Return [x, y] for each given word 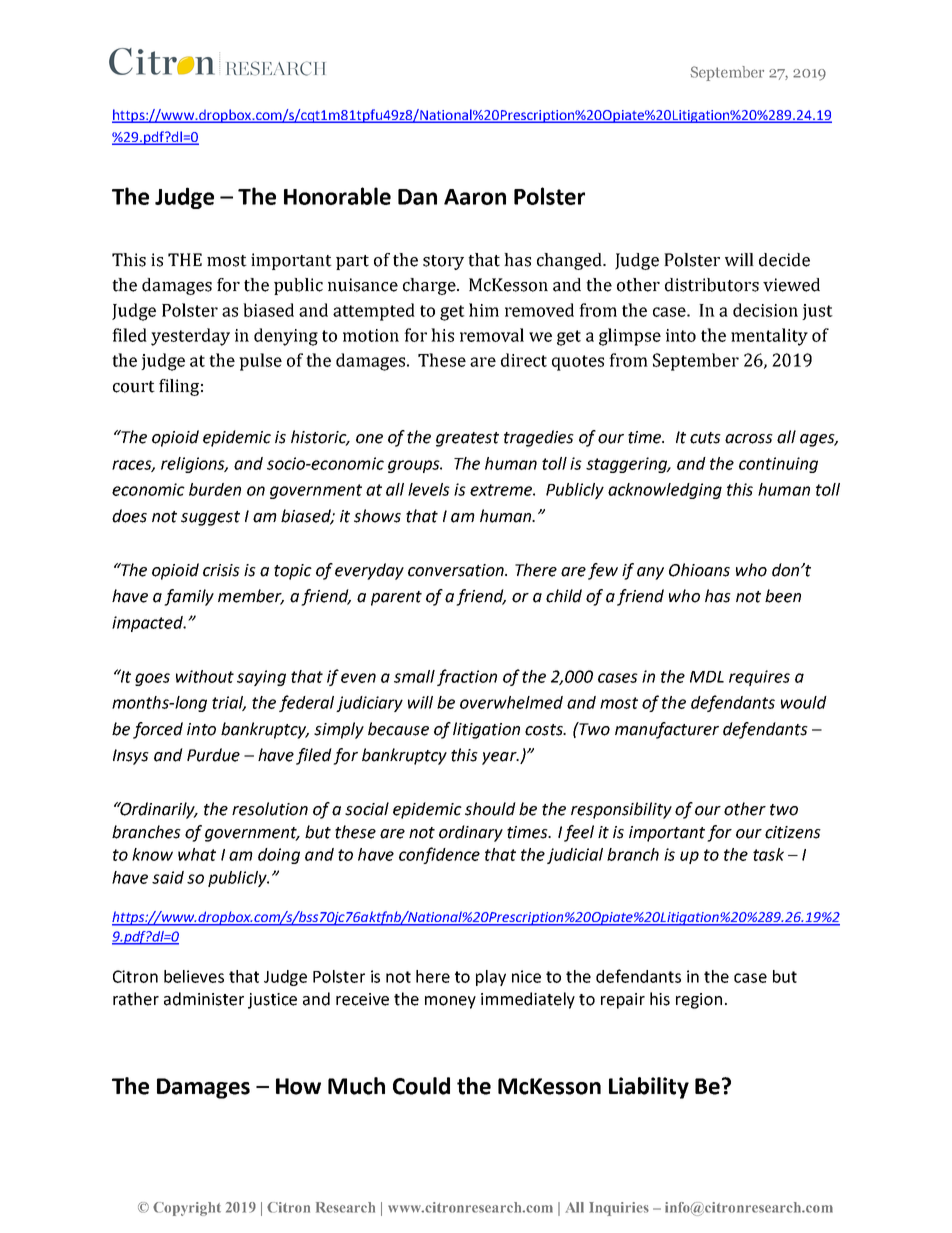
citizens [793, 832]
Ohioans [699, 570]
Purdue [213, 755]
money [450, 1002]
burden [215, 489]
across [749, 439]
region [699, 1001]
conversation [457, 570]
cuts [705, 438]
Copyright [187, 1209]
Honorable [337, 196]
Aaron [475, 197]
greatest [467, 439]
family [189, 597]
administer [204, 999]
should [490, 809]
